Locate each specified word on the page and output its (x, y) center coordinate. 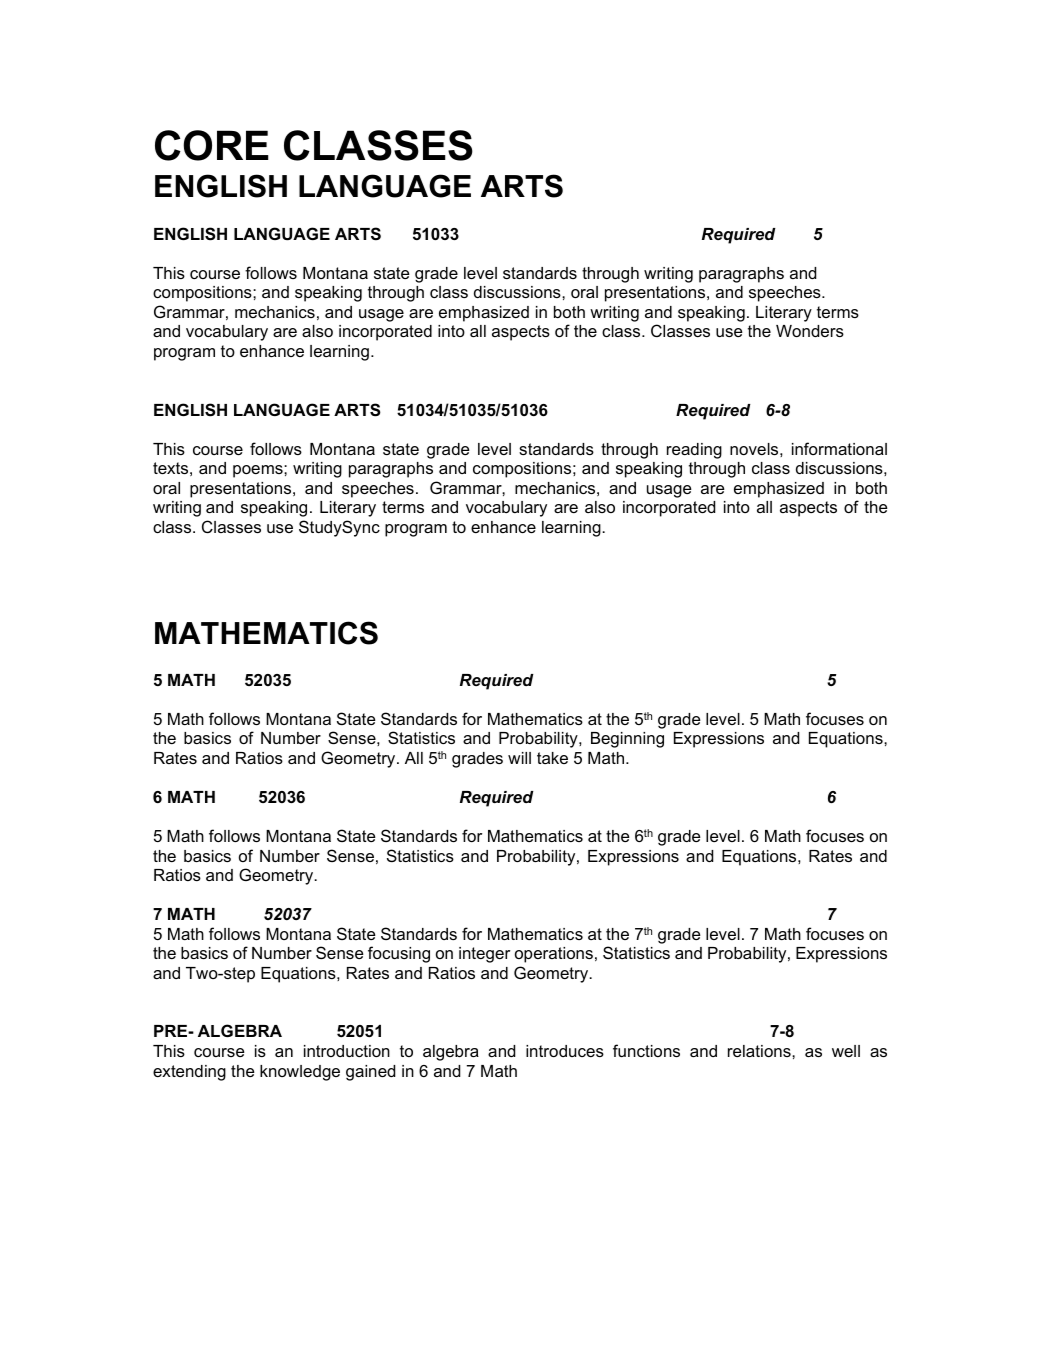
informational (839, 448)
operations (554, 955)
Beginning (627, 740)
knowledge (300, 1073)
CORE (212, 145)
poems (259, 471)
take (552, 758)
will (519, 758)
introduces (565, 1051)
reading (694, 451)
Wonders (810, 331)
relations (760, 1051)
